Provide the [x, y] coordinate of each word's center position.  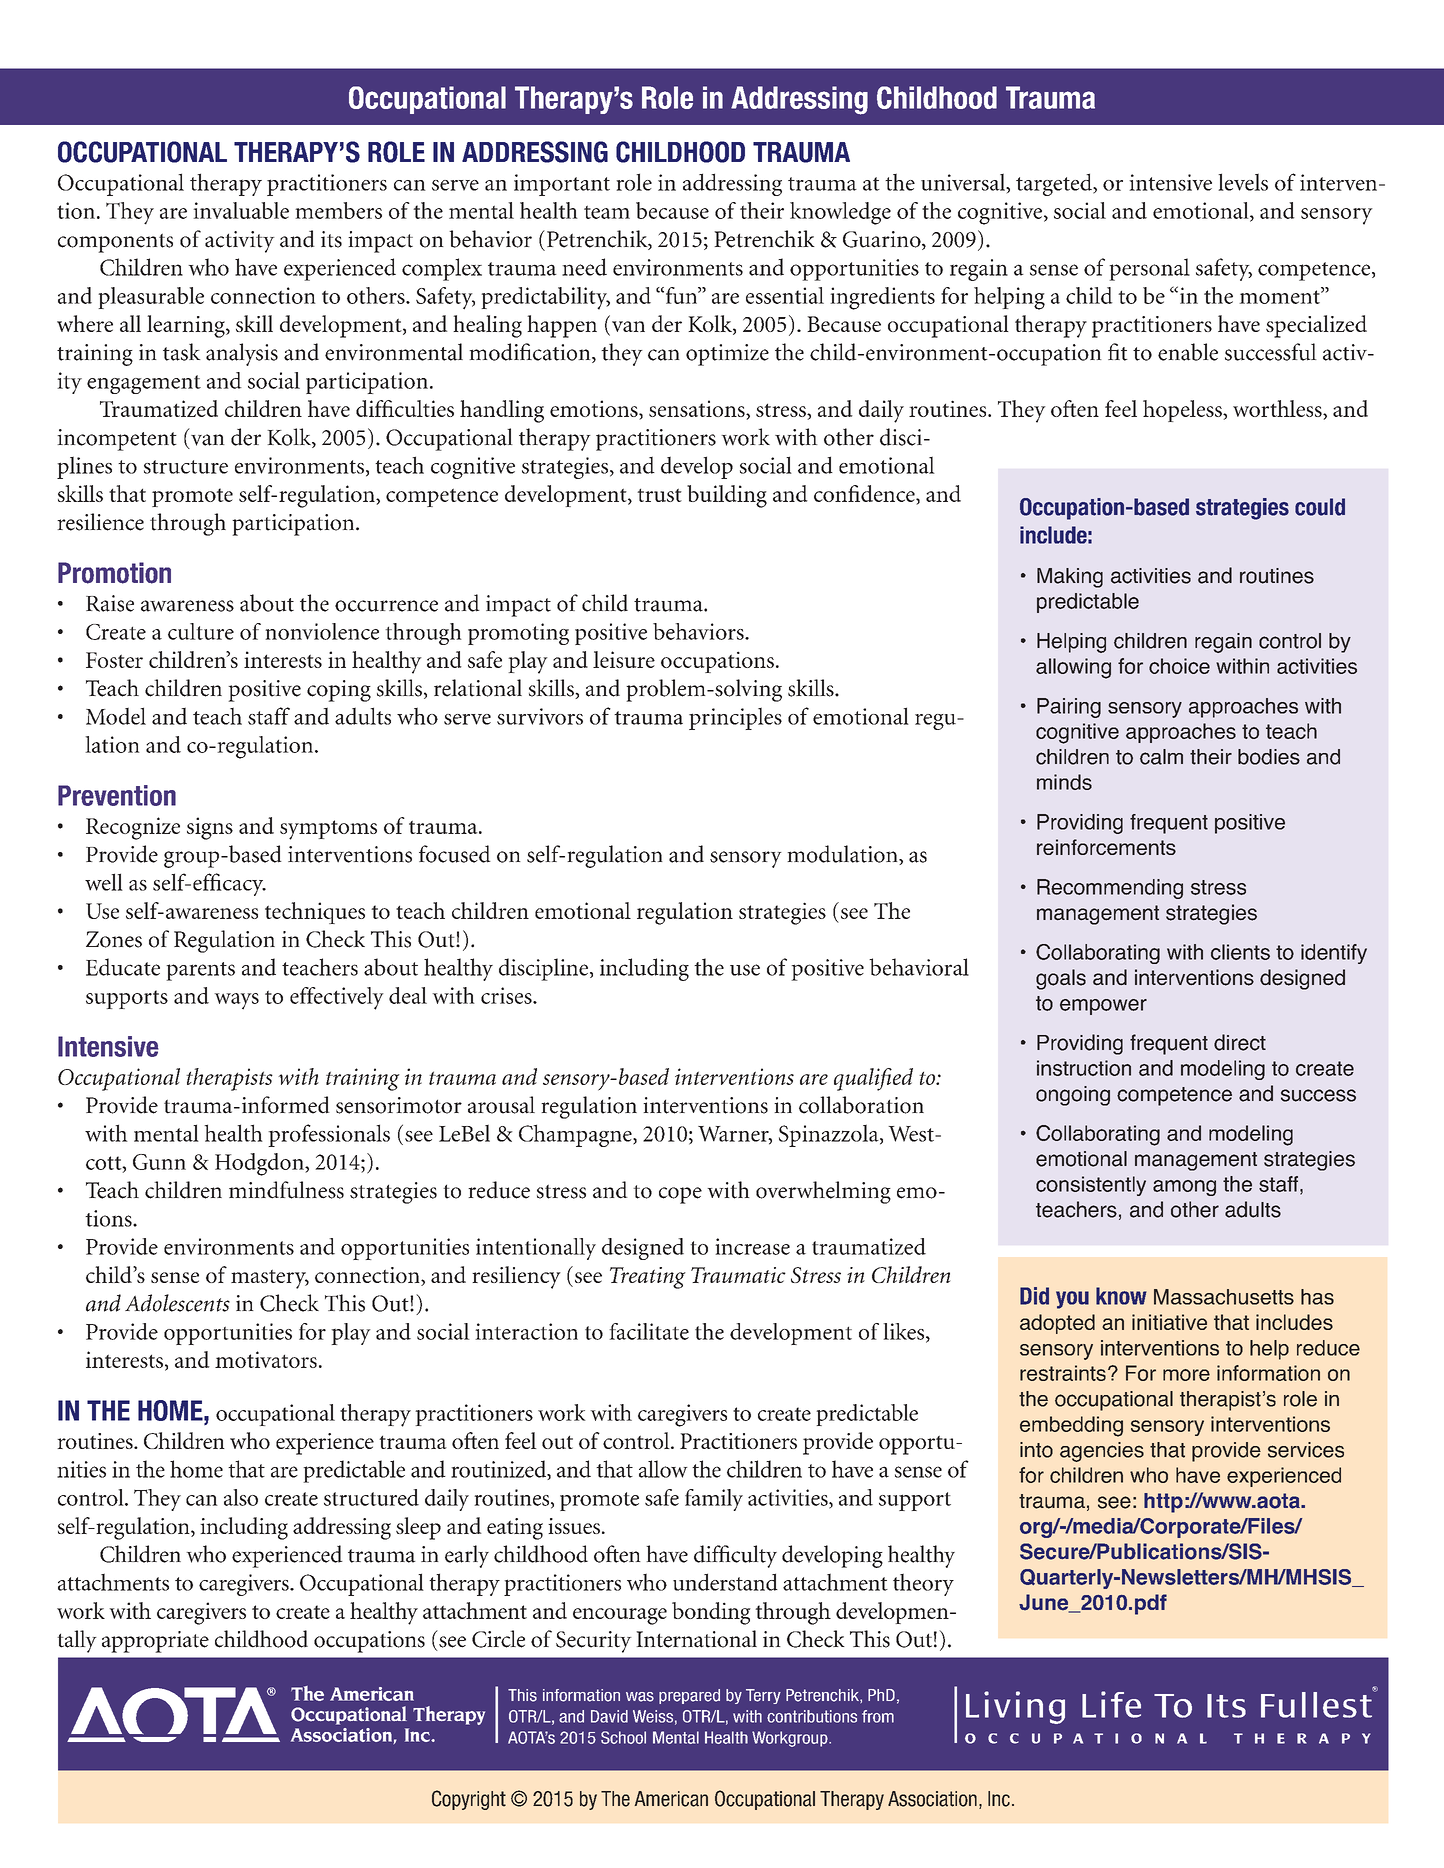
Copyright [469, 1800]
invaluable [241, 210]
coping [339, 691]
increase [752, 1246]
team [607, 212]
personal [1149, 269]
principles [735, 718]
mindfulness [286, 1190]
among [1184, 1188]
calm [1161, 757]
